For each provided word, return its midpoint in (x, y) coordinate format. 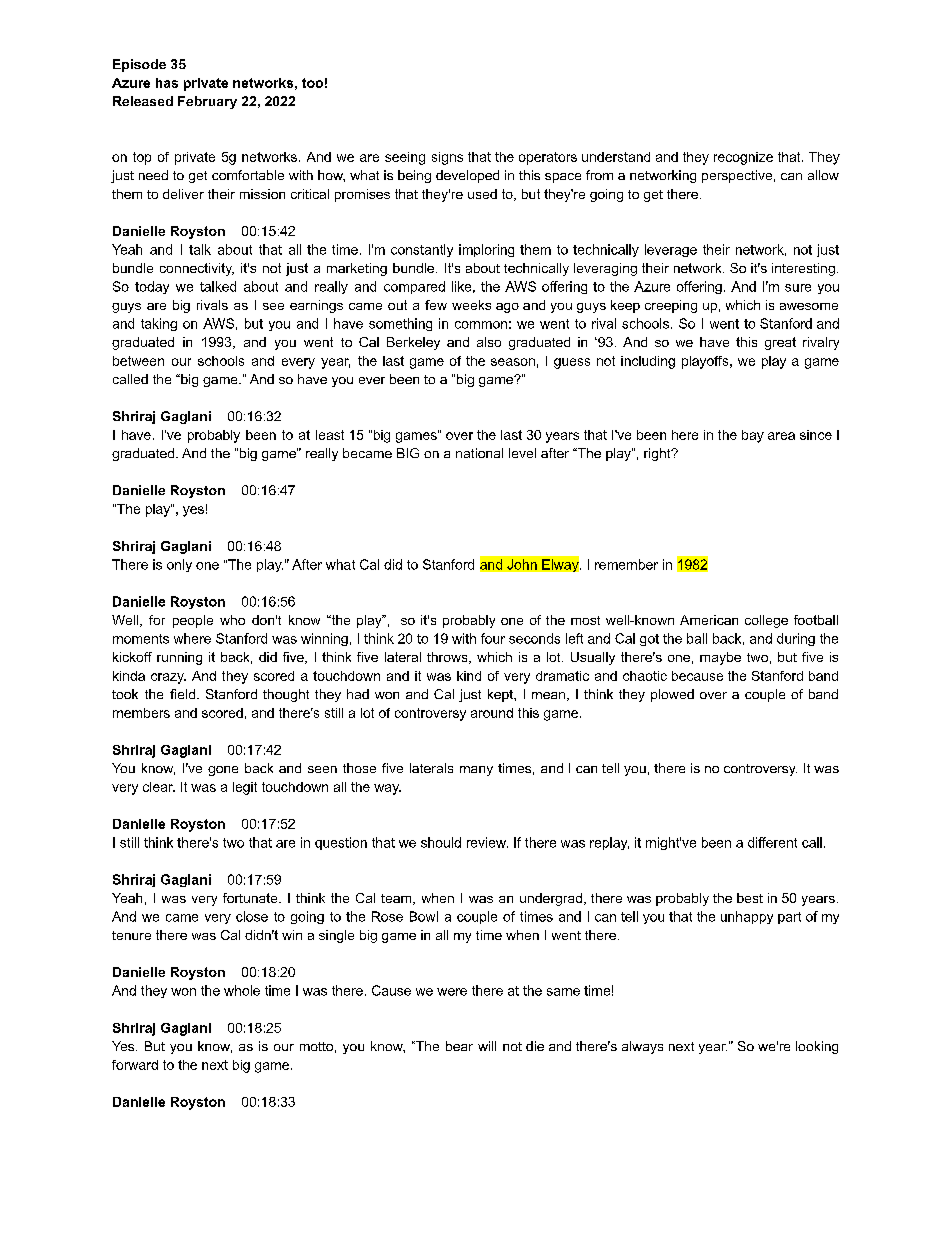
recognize (743, 158)
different (772, 842)
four (493, 638)
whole (242, 990)
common (481, 325)
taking (159, 324)
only (179, 565)
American (709, 620)
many (476, 771)
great (780, 343)
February (207, 102)
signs (447, 158)
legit (245, 788)
